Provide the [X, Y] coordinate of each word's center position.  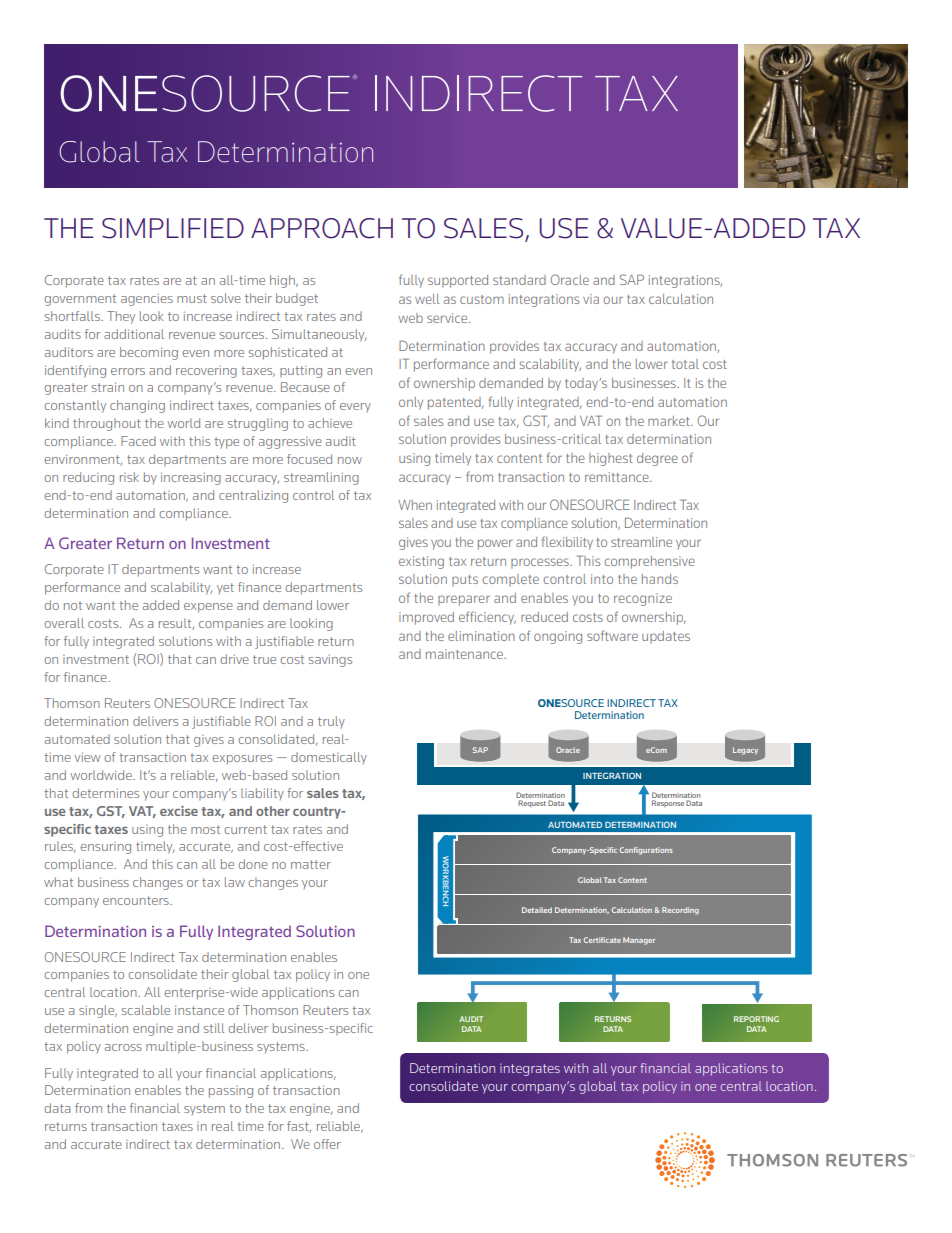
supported [458, 281]
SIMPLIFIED [173, 228]
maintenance [465, 654]
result [176, 624]
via [591, 299]
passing [231, 1092]
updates [666, 637]
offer [327, 1144]
